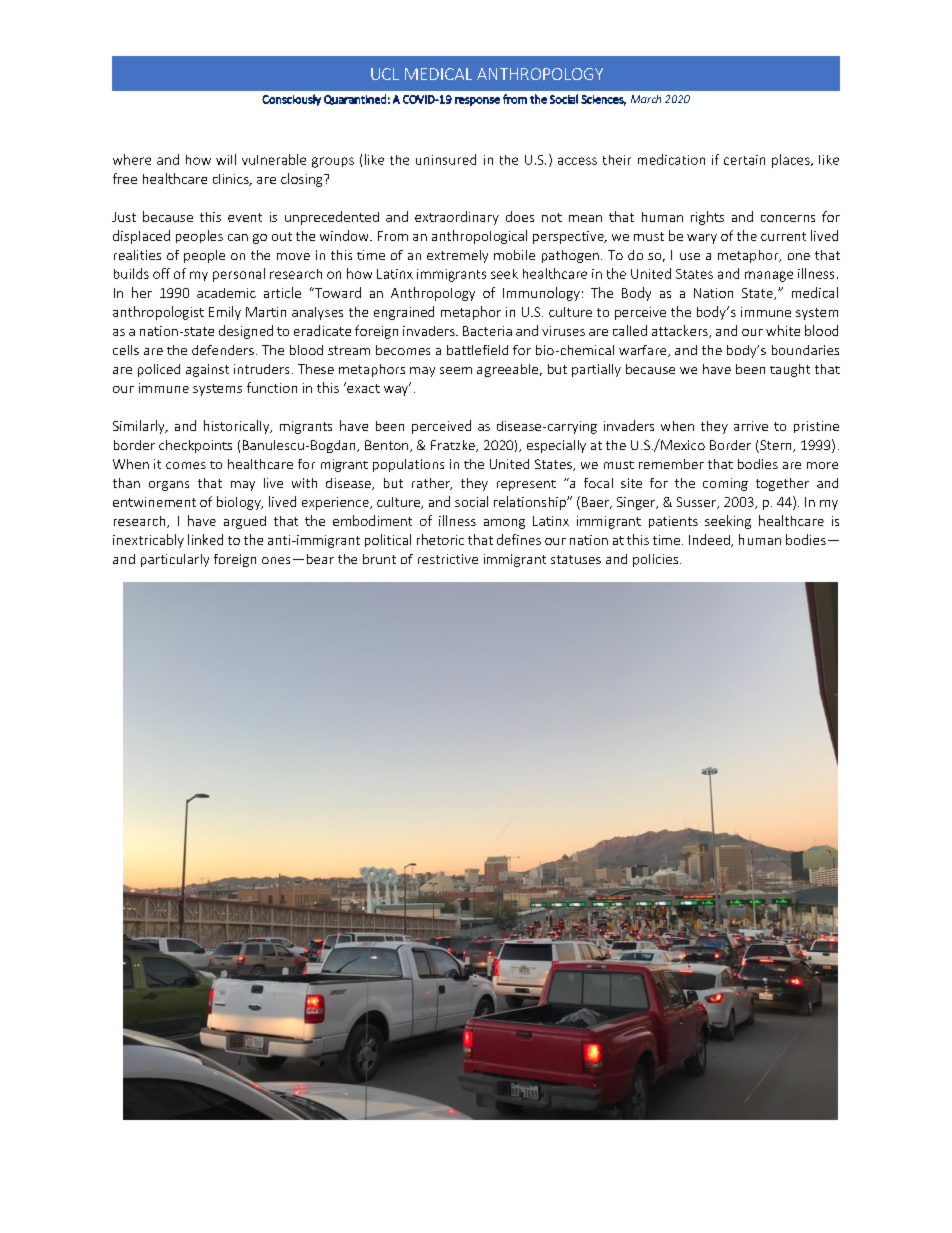  What do you see at coordinates (790, 370) in the page?
I see `taught` at bounding box center [790, 370].
